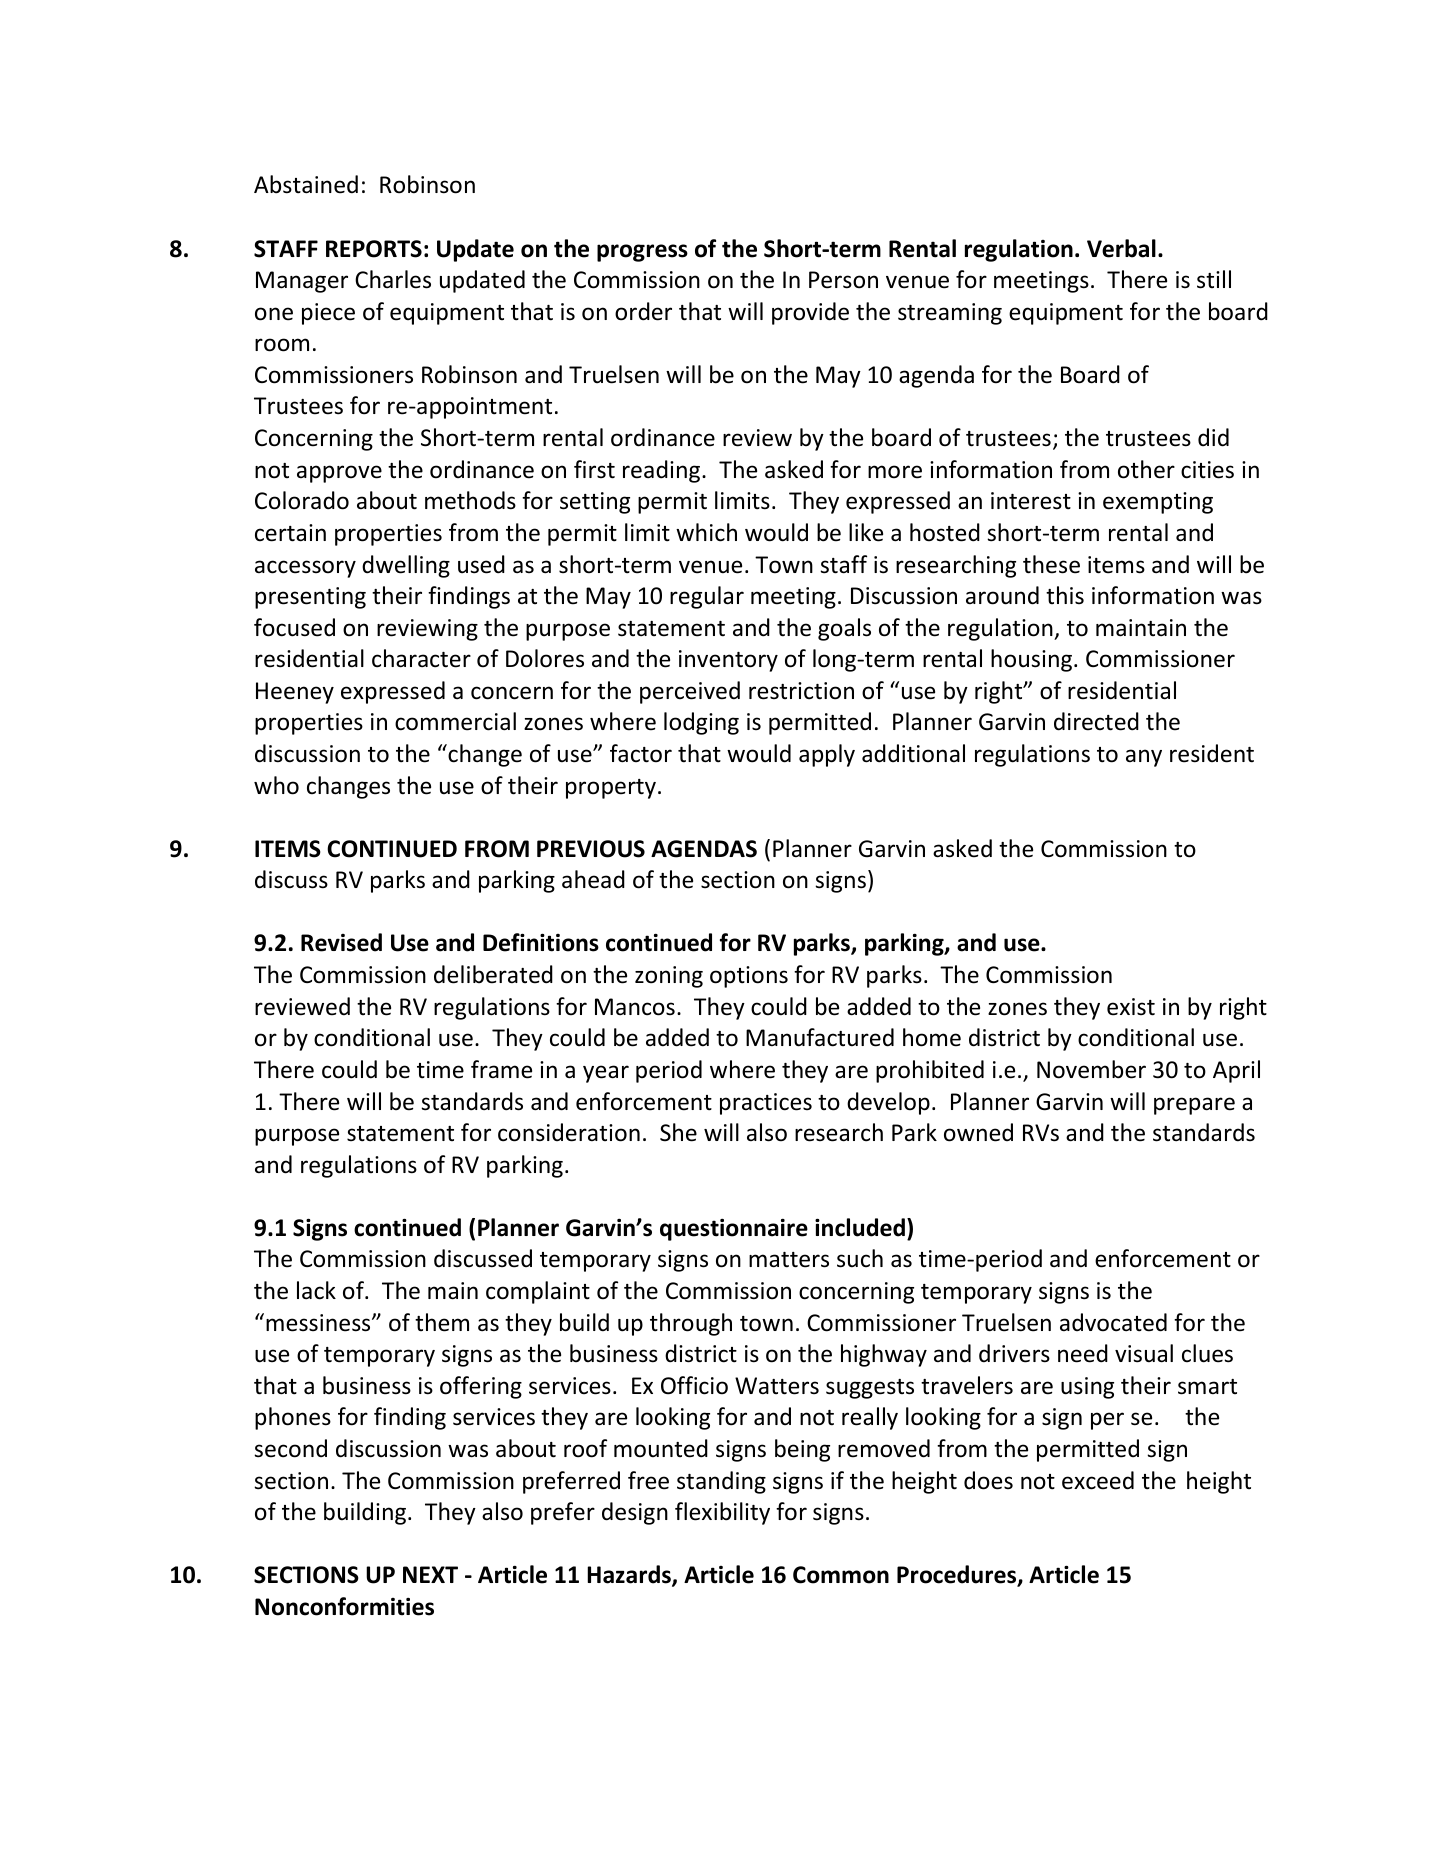 The image size is (1439, 1863). I want to click on any, so click(1144, 758).
